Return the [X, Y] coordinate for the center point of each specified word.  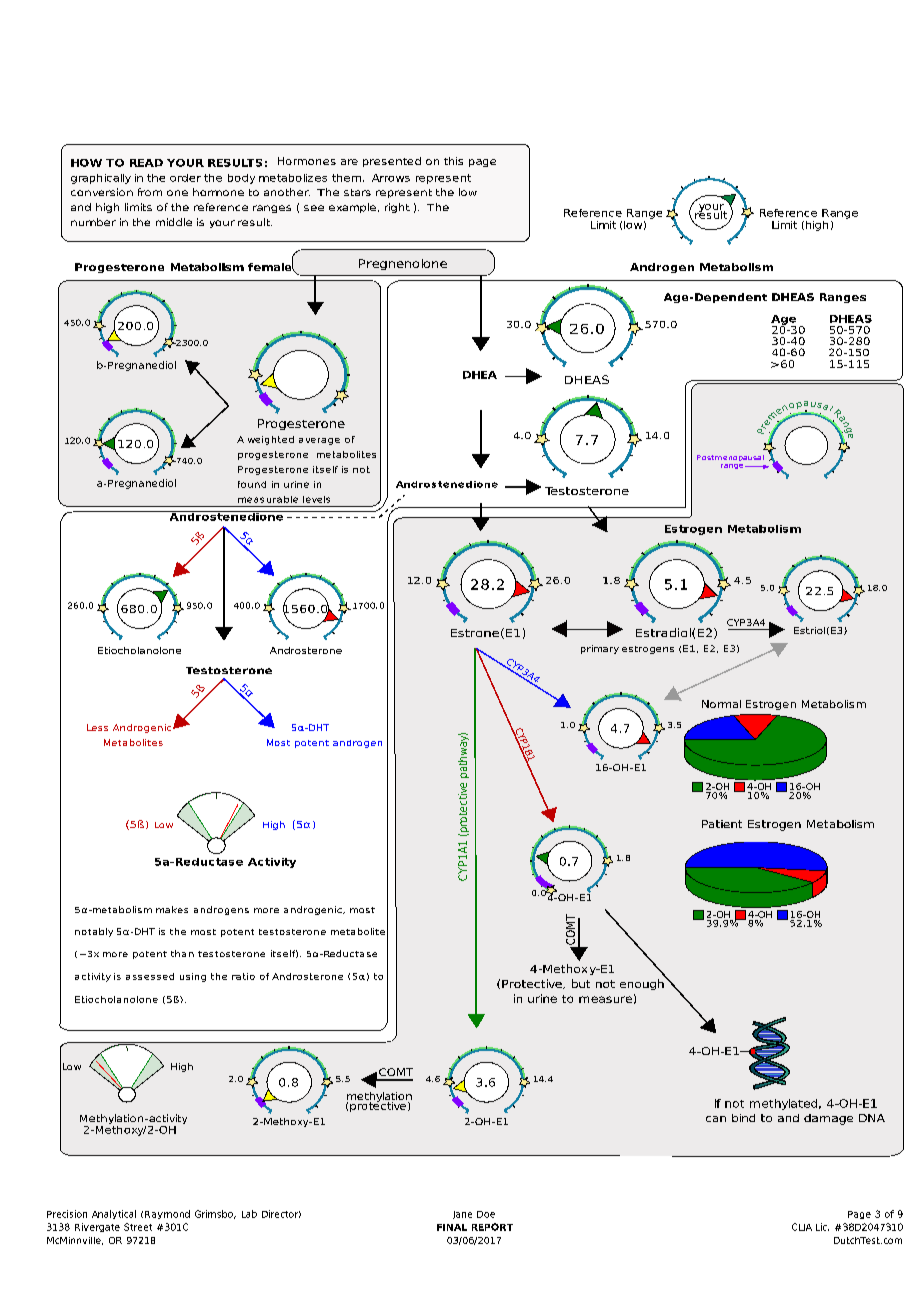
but [581, 983]
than [182, 953]
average [319, 441]
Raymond [167, 1214]
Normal [721, 704]
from [150, 192]
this [453, 161]
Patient [722, 824]
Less [97, 727]
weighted [271, 440]
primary [600, 649]
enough [643, 983]
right [397, 208]
